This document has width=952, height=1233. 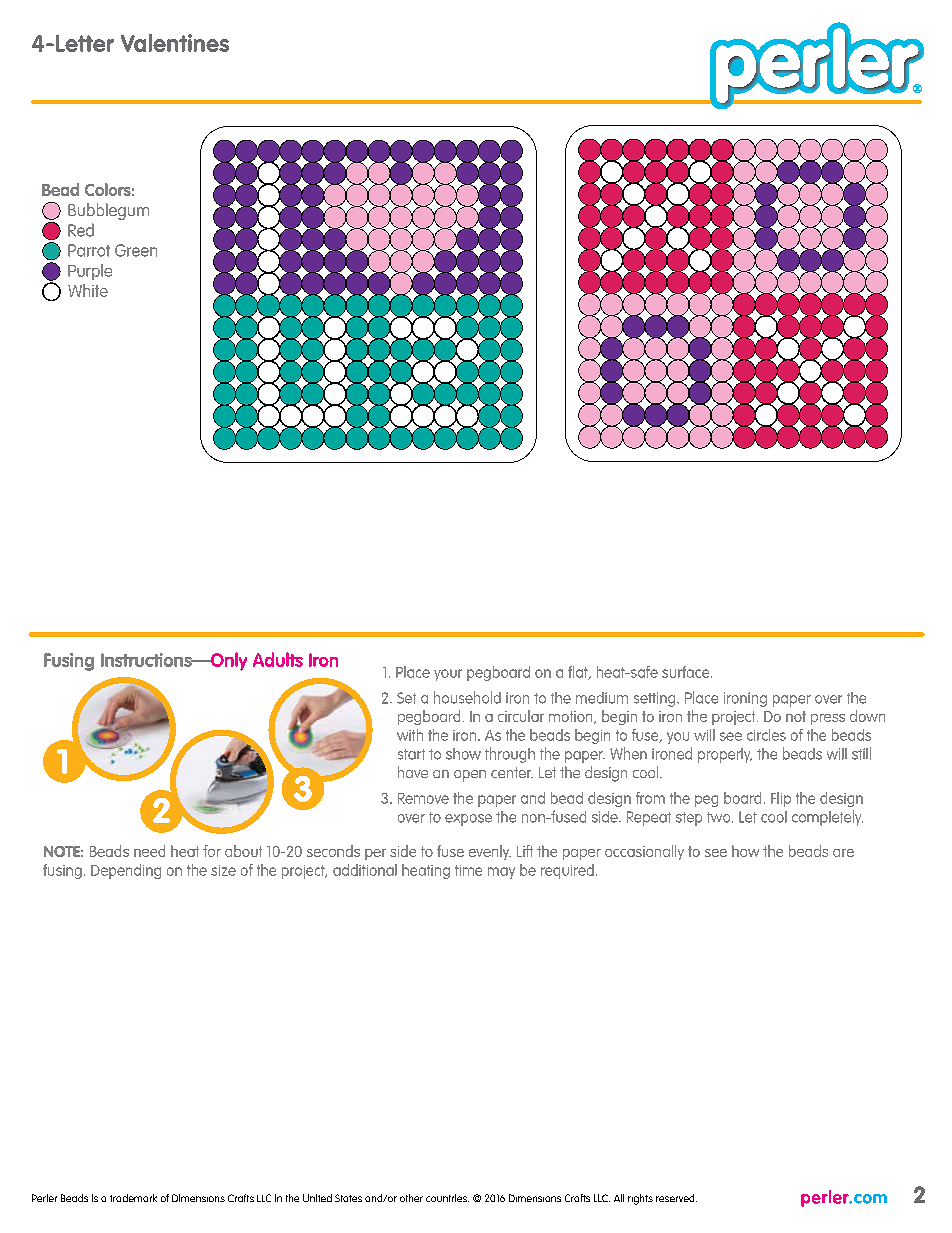 I want to click on surface, so click(x=687, y=672).
